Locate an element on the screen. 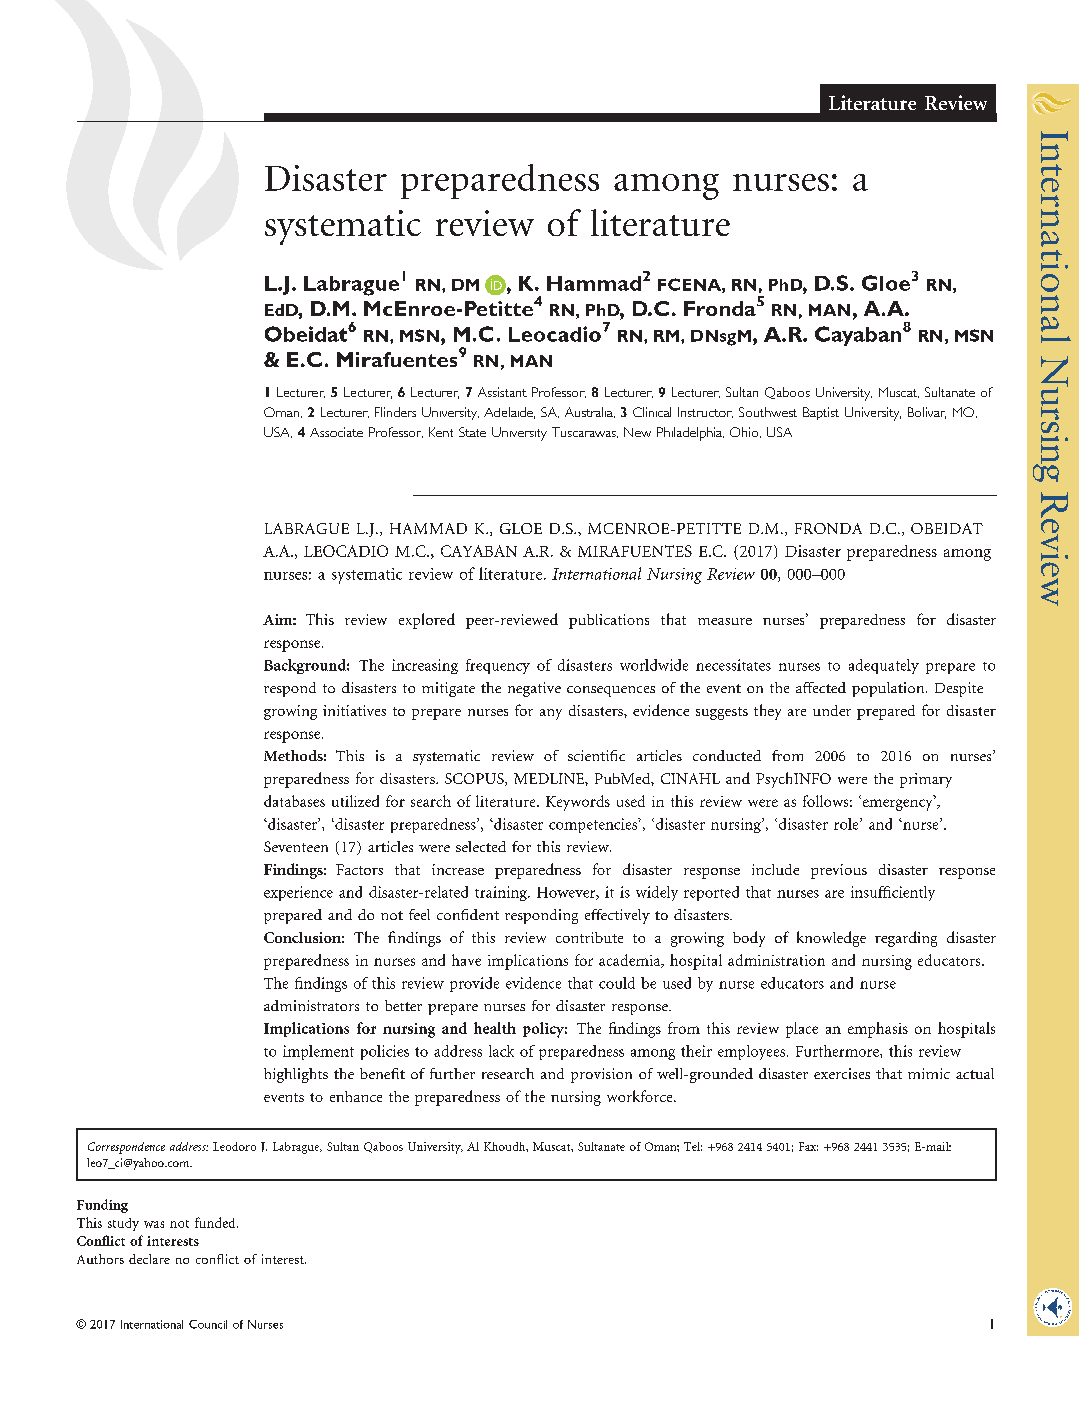 Image resolution: width=1086 pixels, height=1427 pixels. previous is located at coordinates (839, 871).
